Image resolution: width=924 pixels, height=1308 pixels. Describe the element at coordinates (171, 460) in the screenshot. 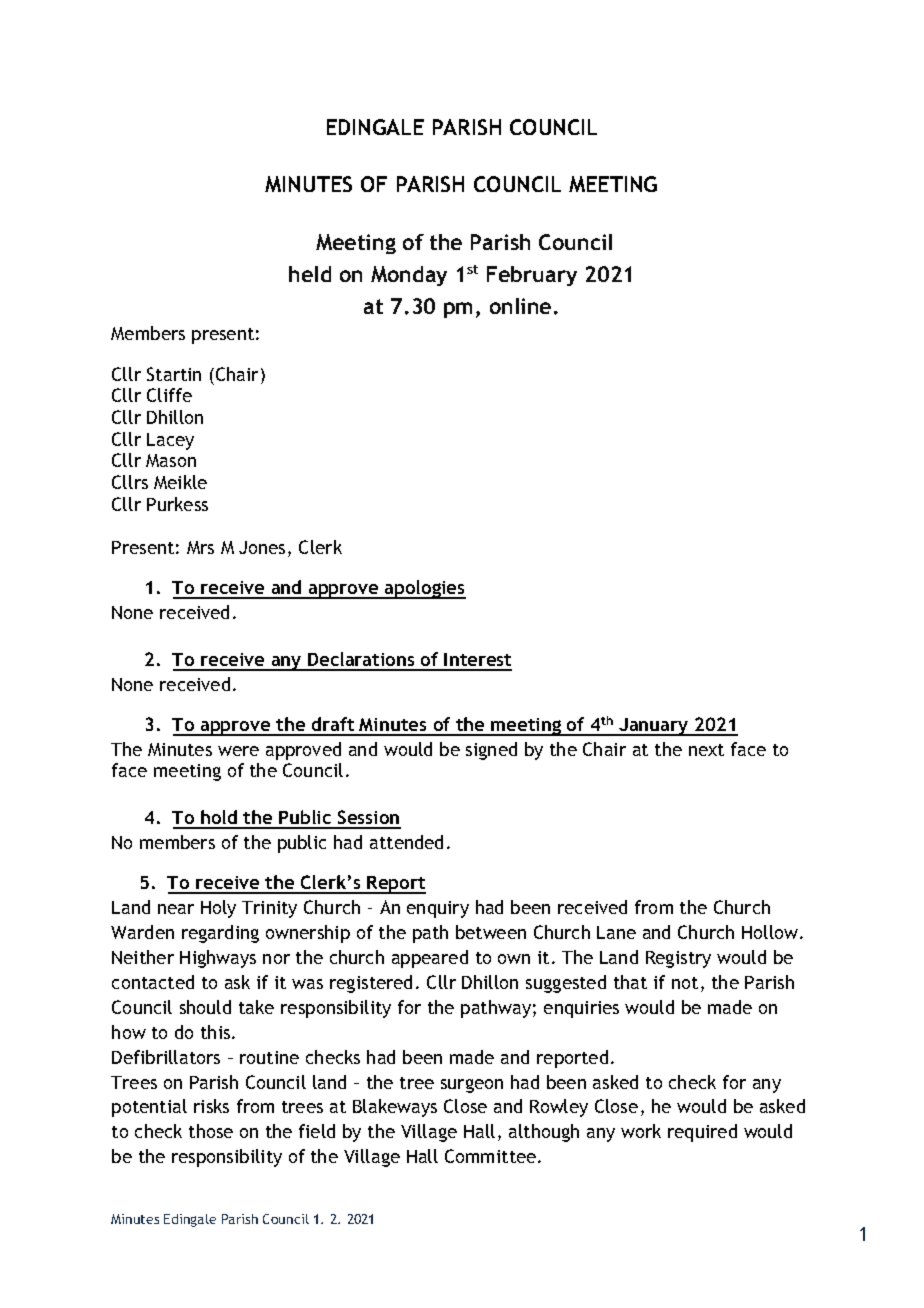

I see `Mason` at that location.
